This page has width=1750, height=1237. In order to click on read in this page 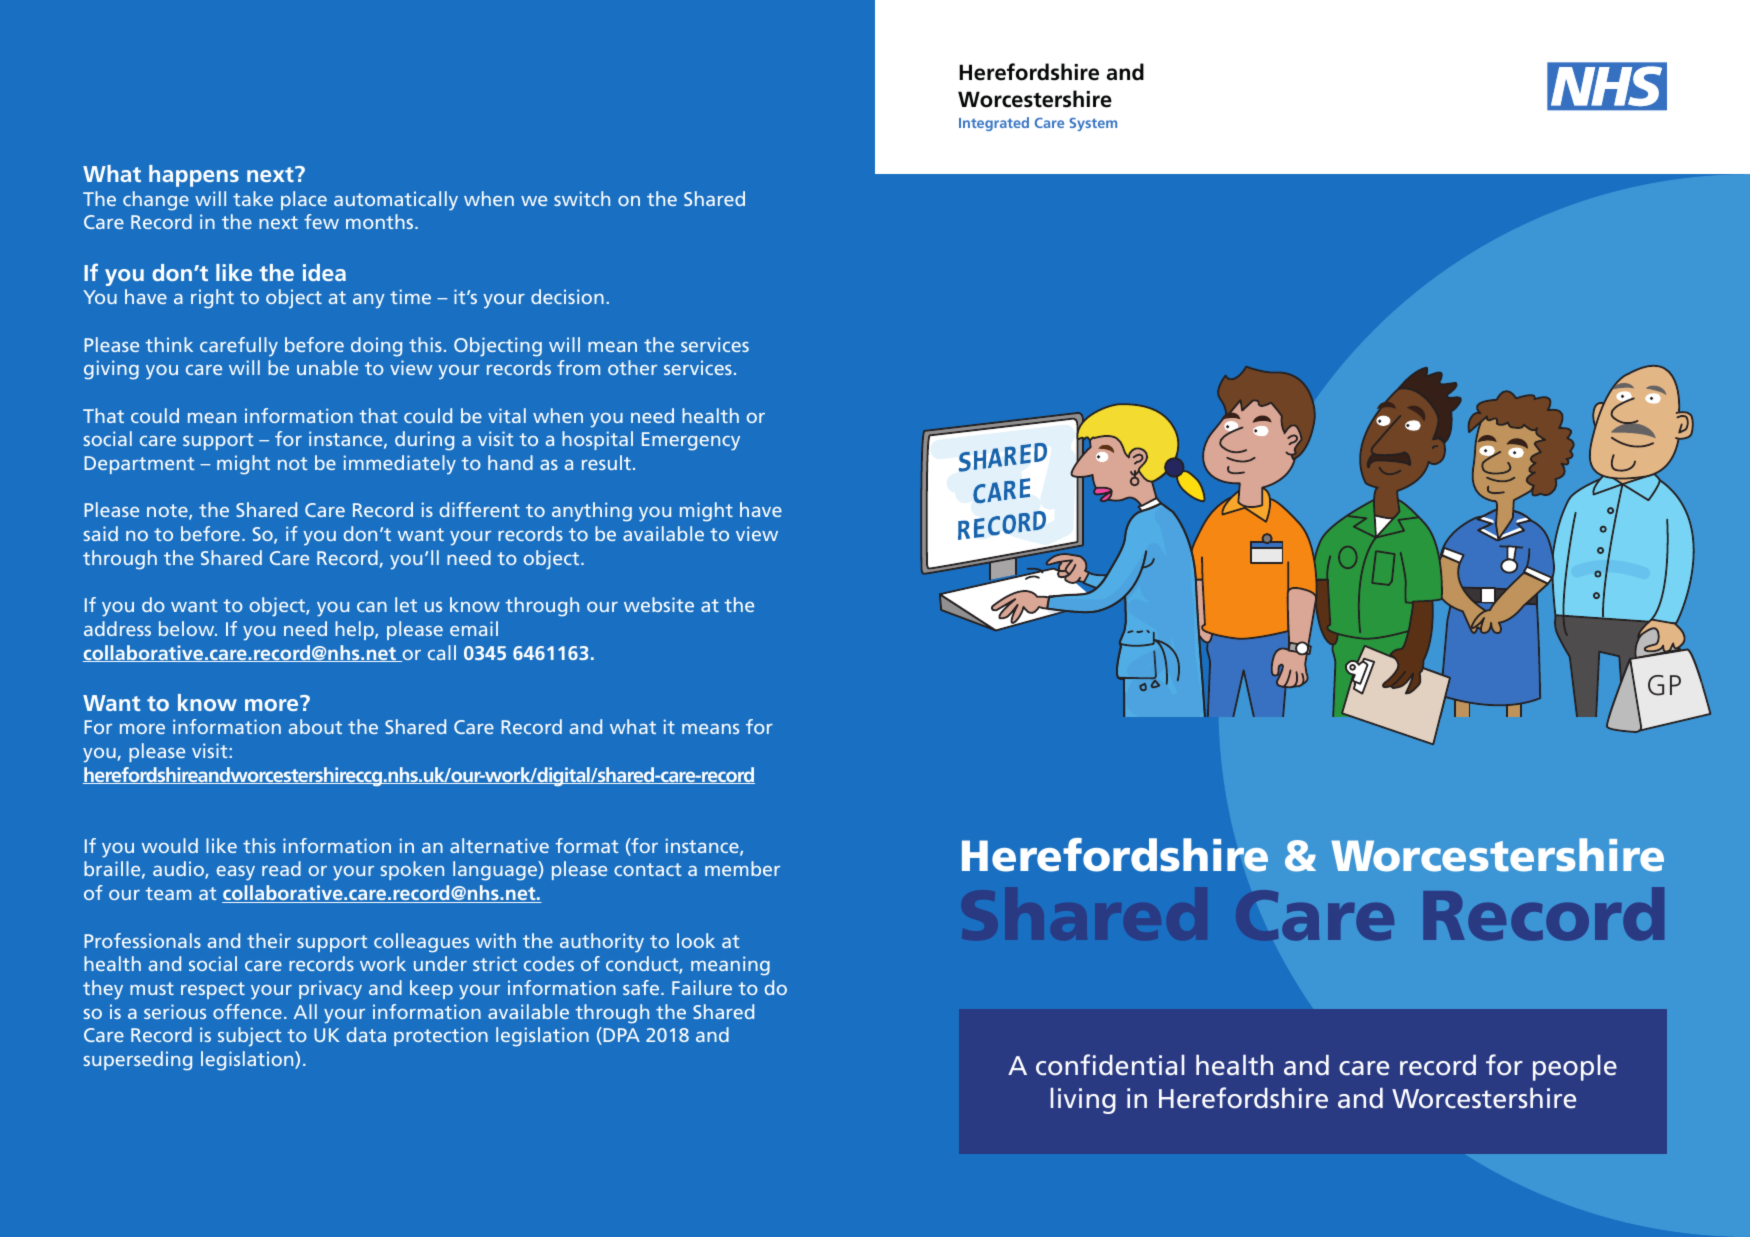, I will do `click(281, 868)`.
